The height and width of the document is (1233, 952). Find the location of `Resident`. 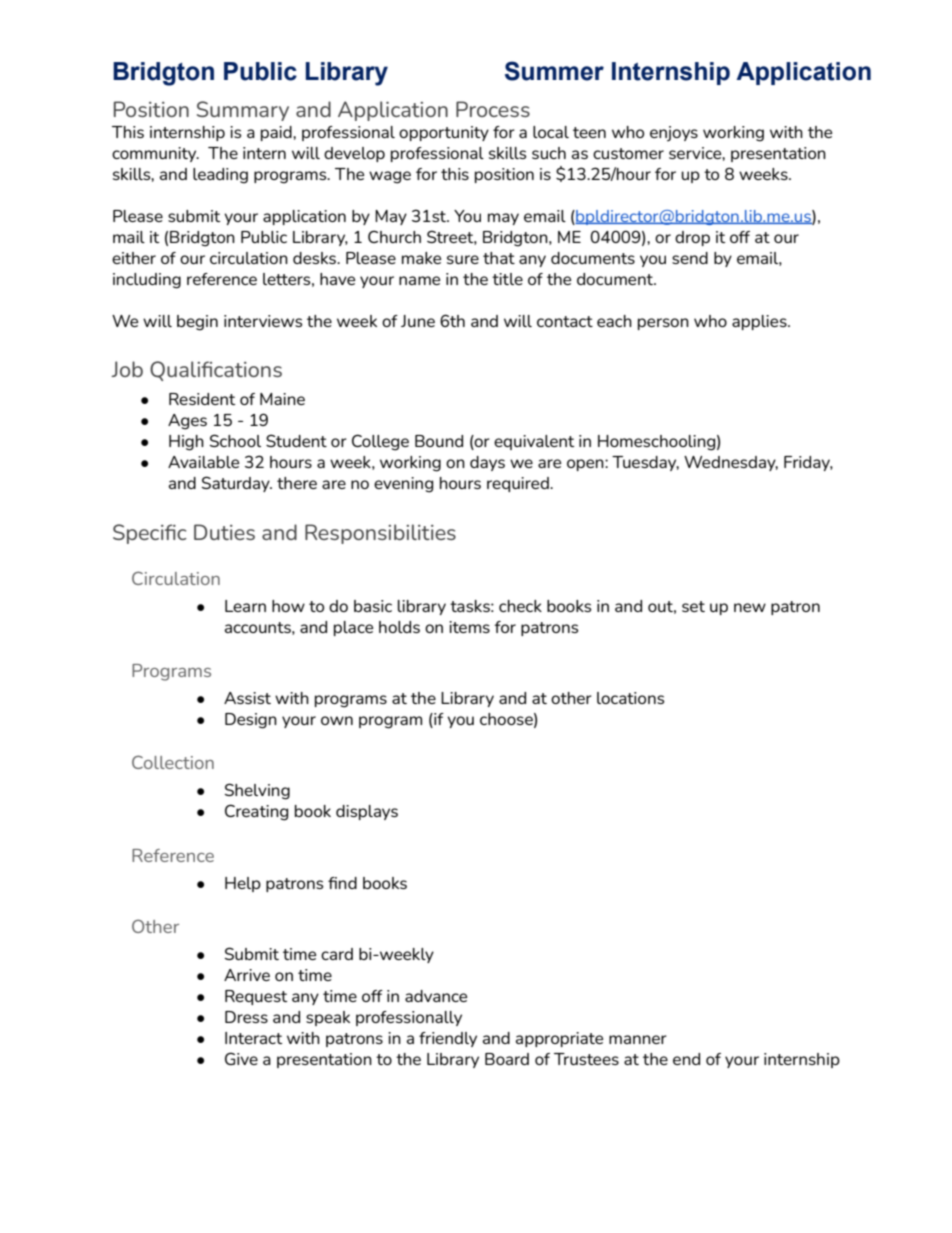

Resident is located at coordinates (202, 399).
